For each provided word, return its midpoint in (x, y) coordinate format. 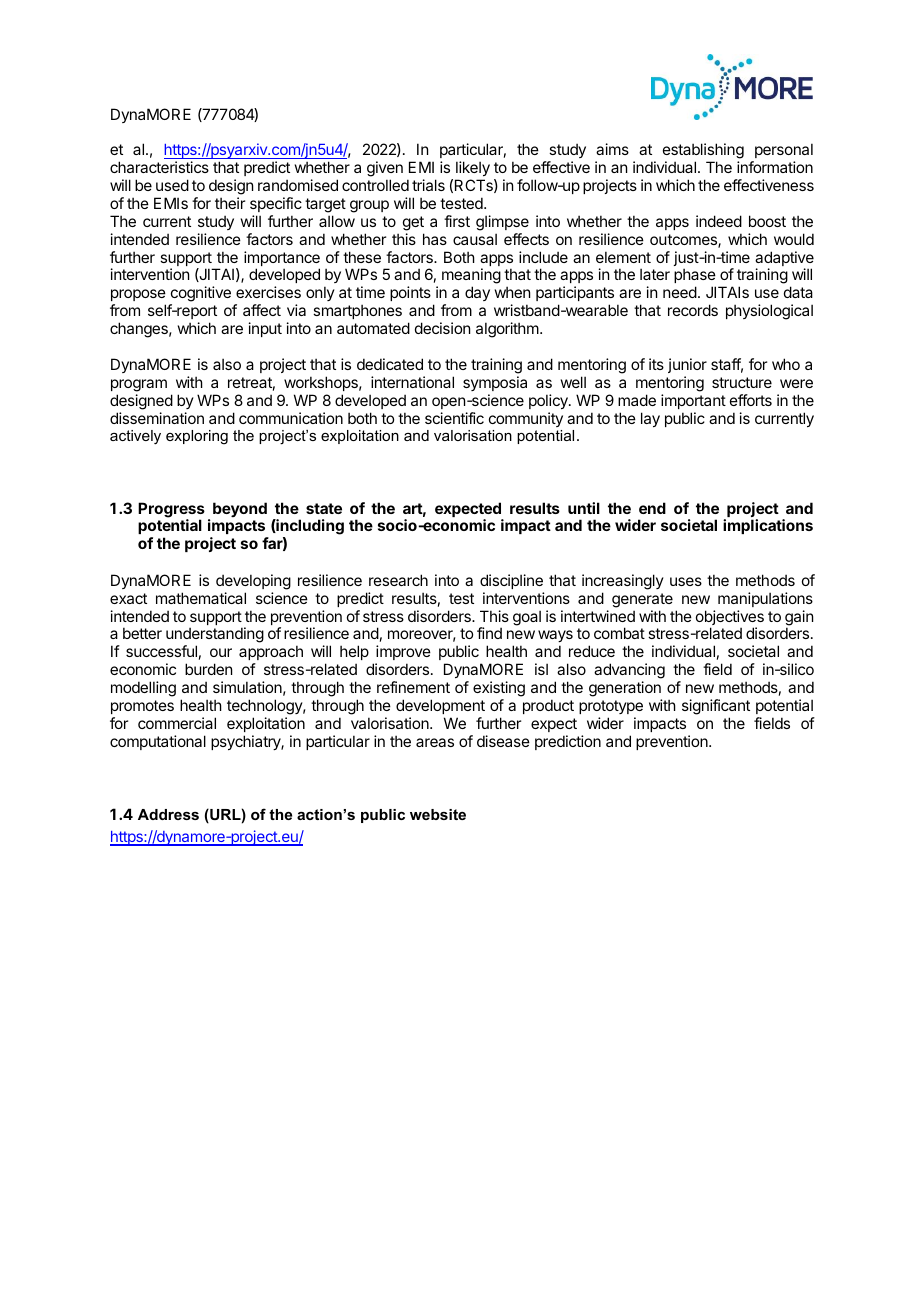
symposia (495, 383)
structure (742, 382)
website (438, 814)
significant (716, 707)
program (139, 385)
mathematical (201, 598)
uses (686, 581)
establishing (703, 152)
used (172, 185)
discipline (511, 581)
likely (472, 170)
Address (168, 814)
